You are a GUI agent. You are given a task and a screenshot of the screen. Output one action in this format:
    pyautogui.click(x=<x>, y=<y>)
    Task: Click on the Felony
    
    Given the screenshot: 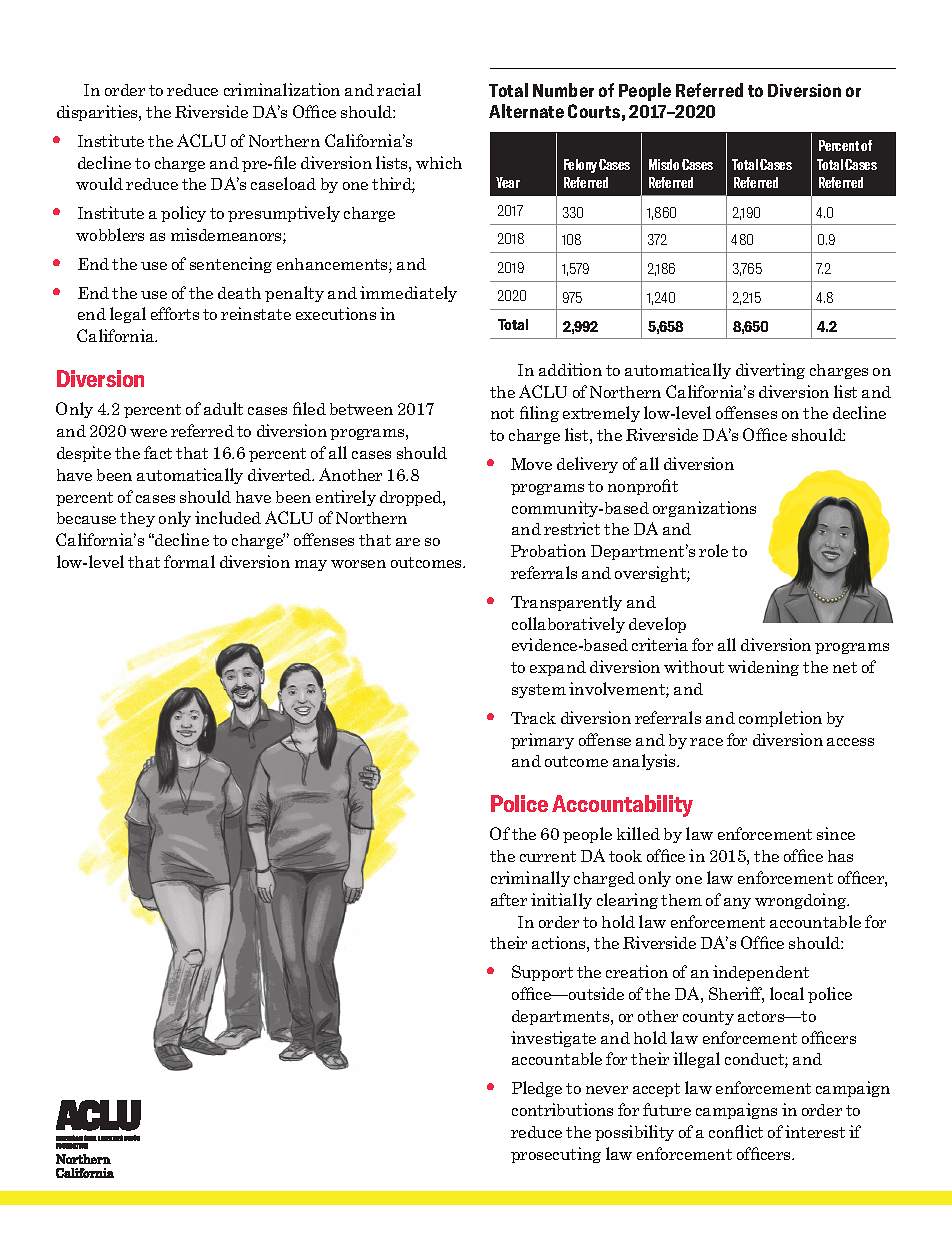 What is the action you would take?
    pyautogui.click(x=580, y=166)
